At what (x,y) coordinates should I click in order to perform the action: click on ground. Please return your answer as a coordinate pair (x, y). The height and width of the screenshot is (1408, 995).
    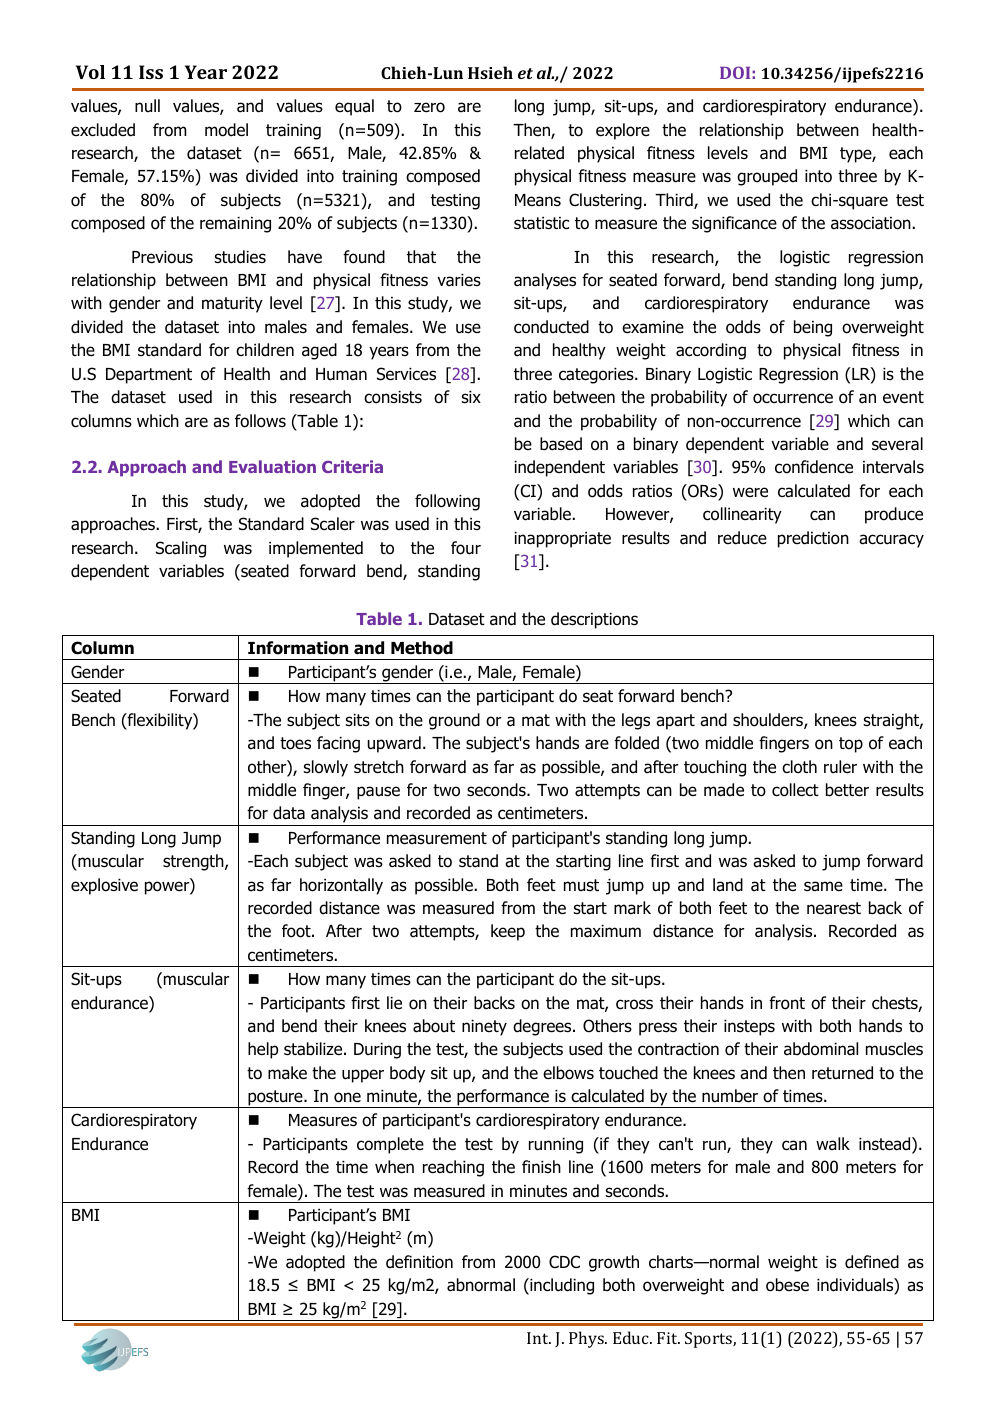
    Looking at the image, I should click on (454, 721).
